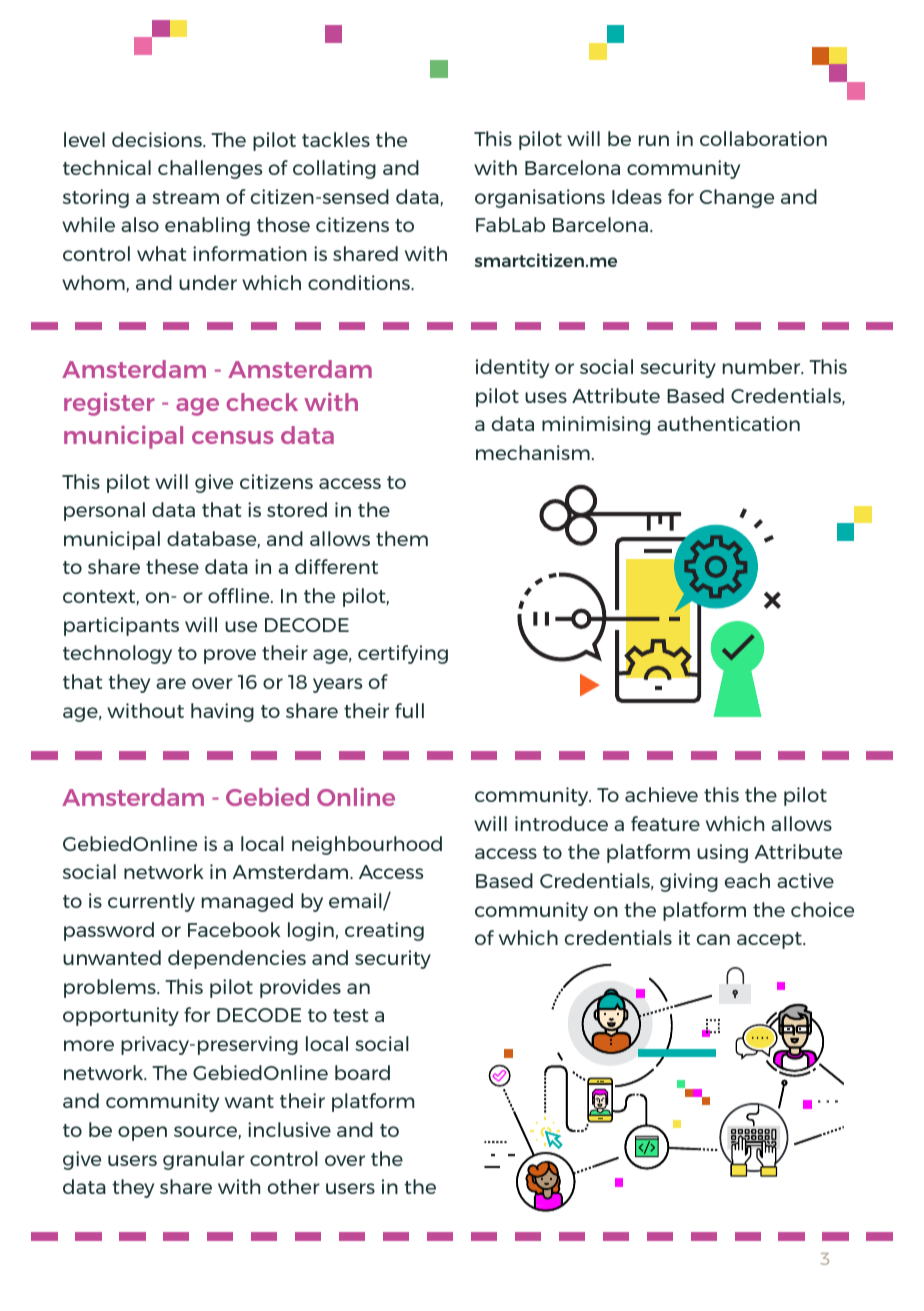 This image has width=924, height=1311. What do you see at coordinates (362, 1072) in the image?
I see `board` at bounding box center [362, 1072].
